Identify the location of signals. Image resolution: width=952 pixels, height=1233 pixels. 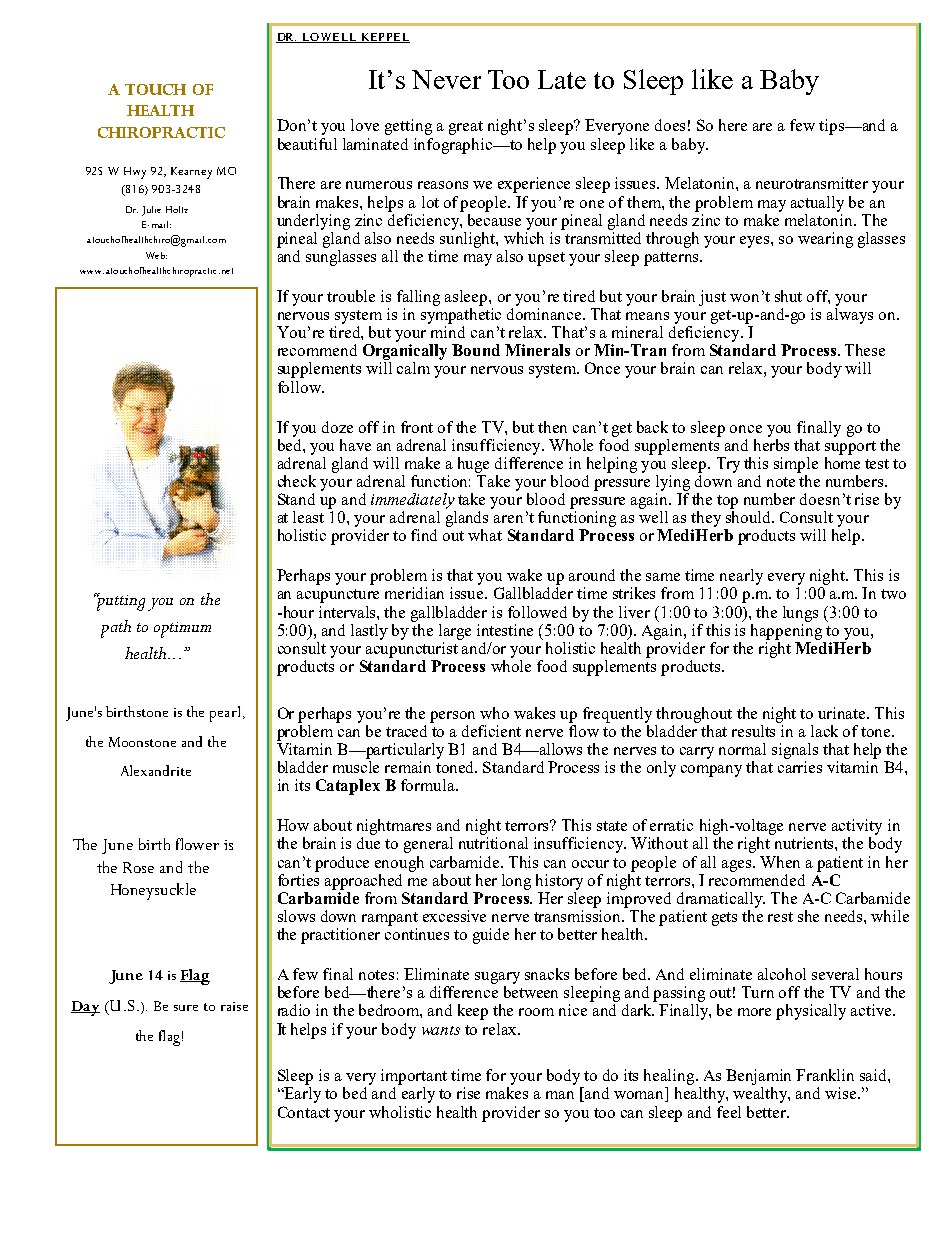
(795, 751).
